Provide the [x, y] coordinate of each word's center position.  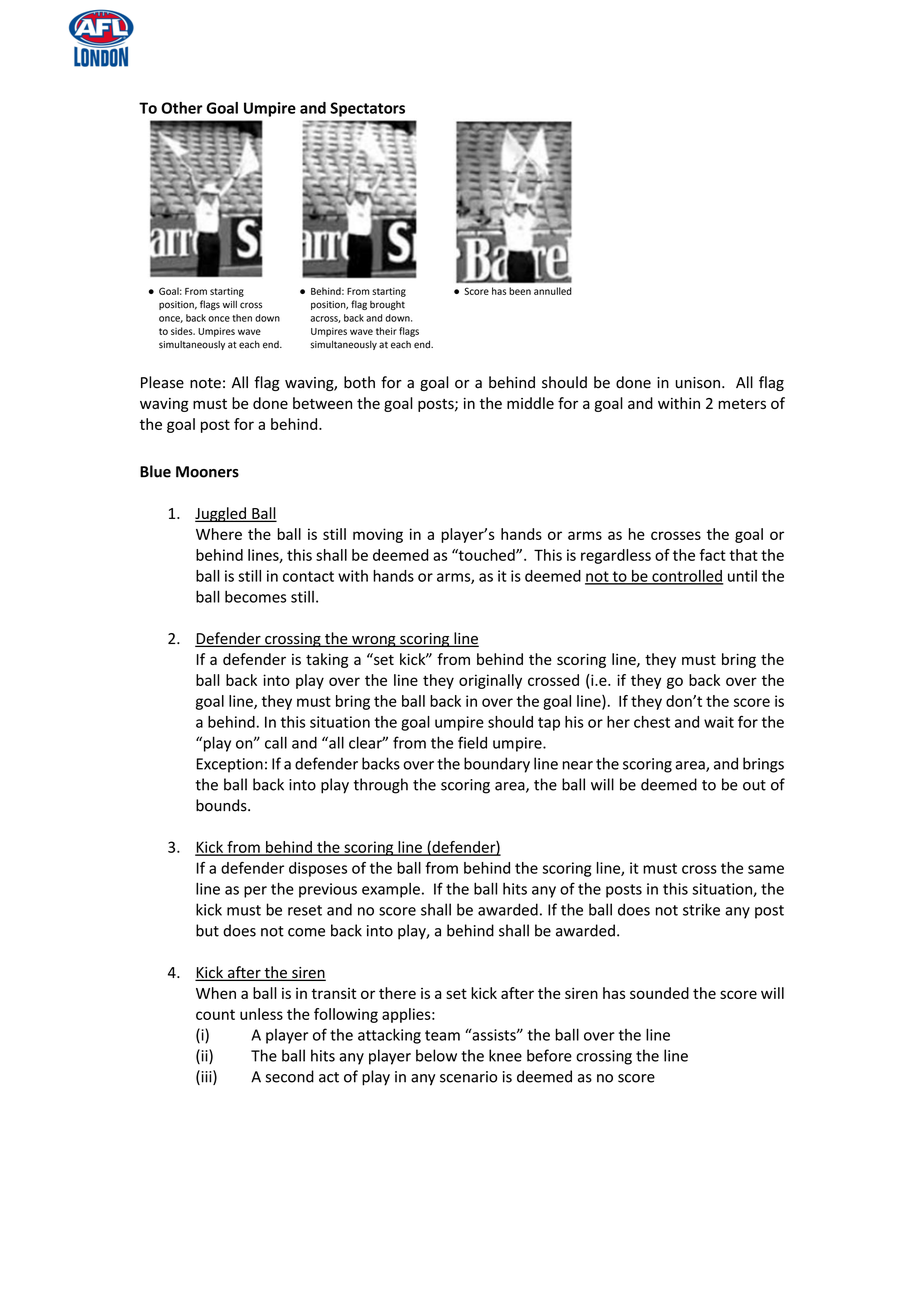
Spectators [367, 109]
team [442, 1035]
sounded [659, 993]
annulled [553, 291]
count [215, 1014]
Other [182, 108]
